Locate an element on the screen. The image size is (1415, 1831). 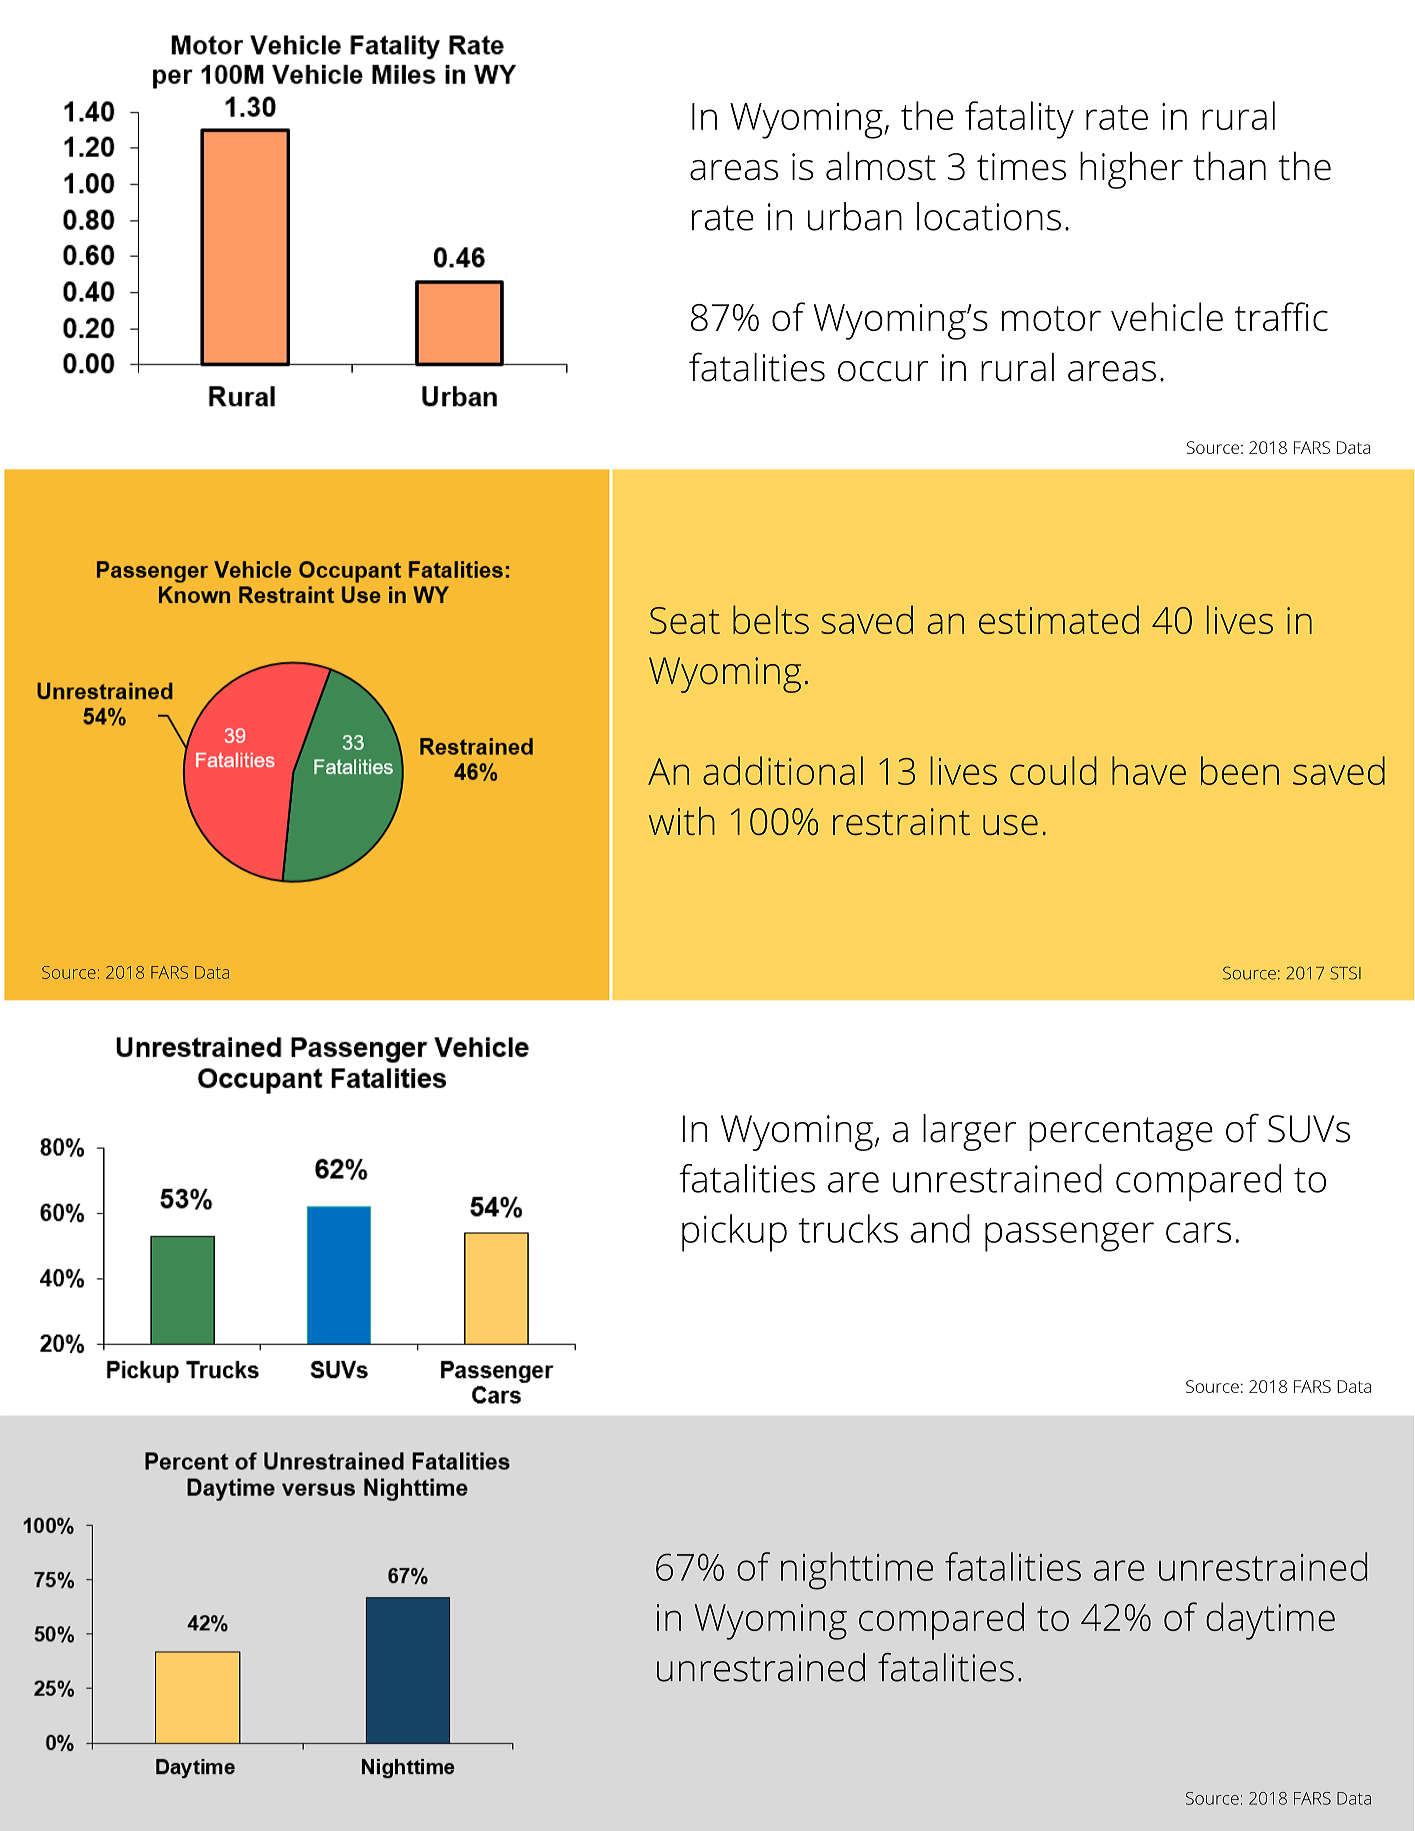
than is located at coordinates (1229, 166).
